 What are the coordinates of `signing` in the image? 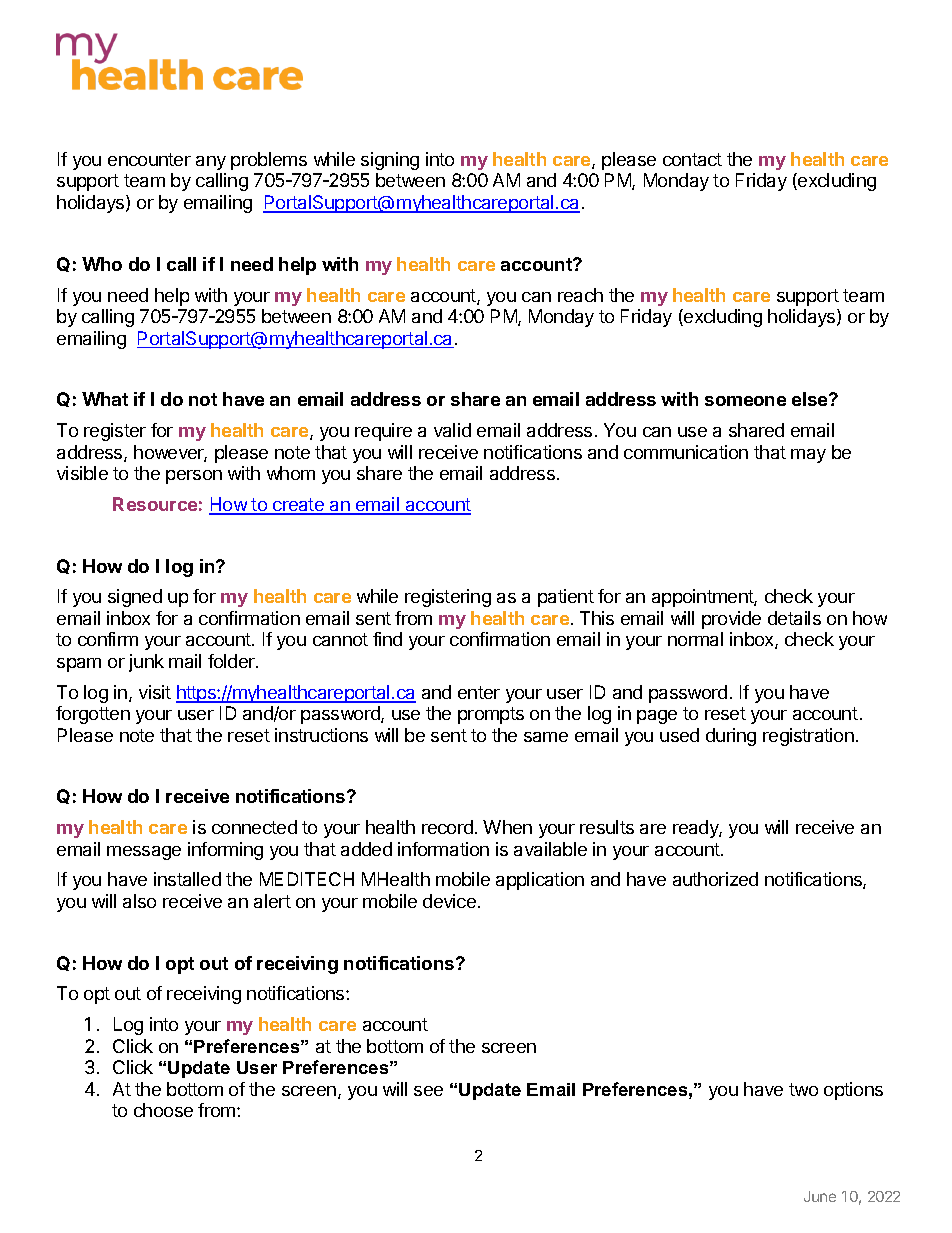 It's located at (390, 161).
